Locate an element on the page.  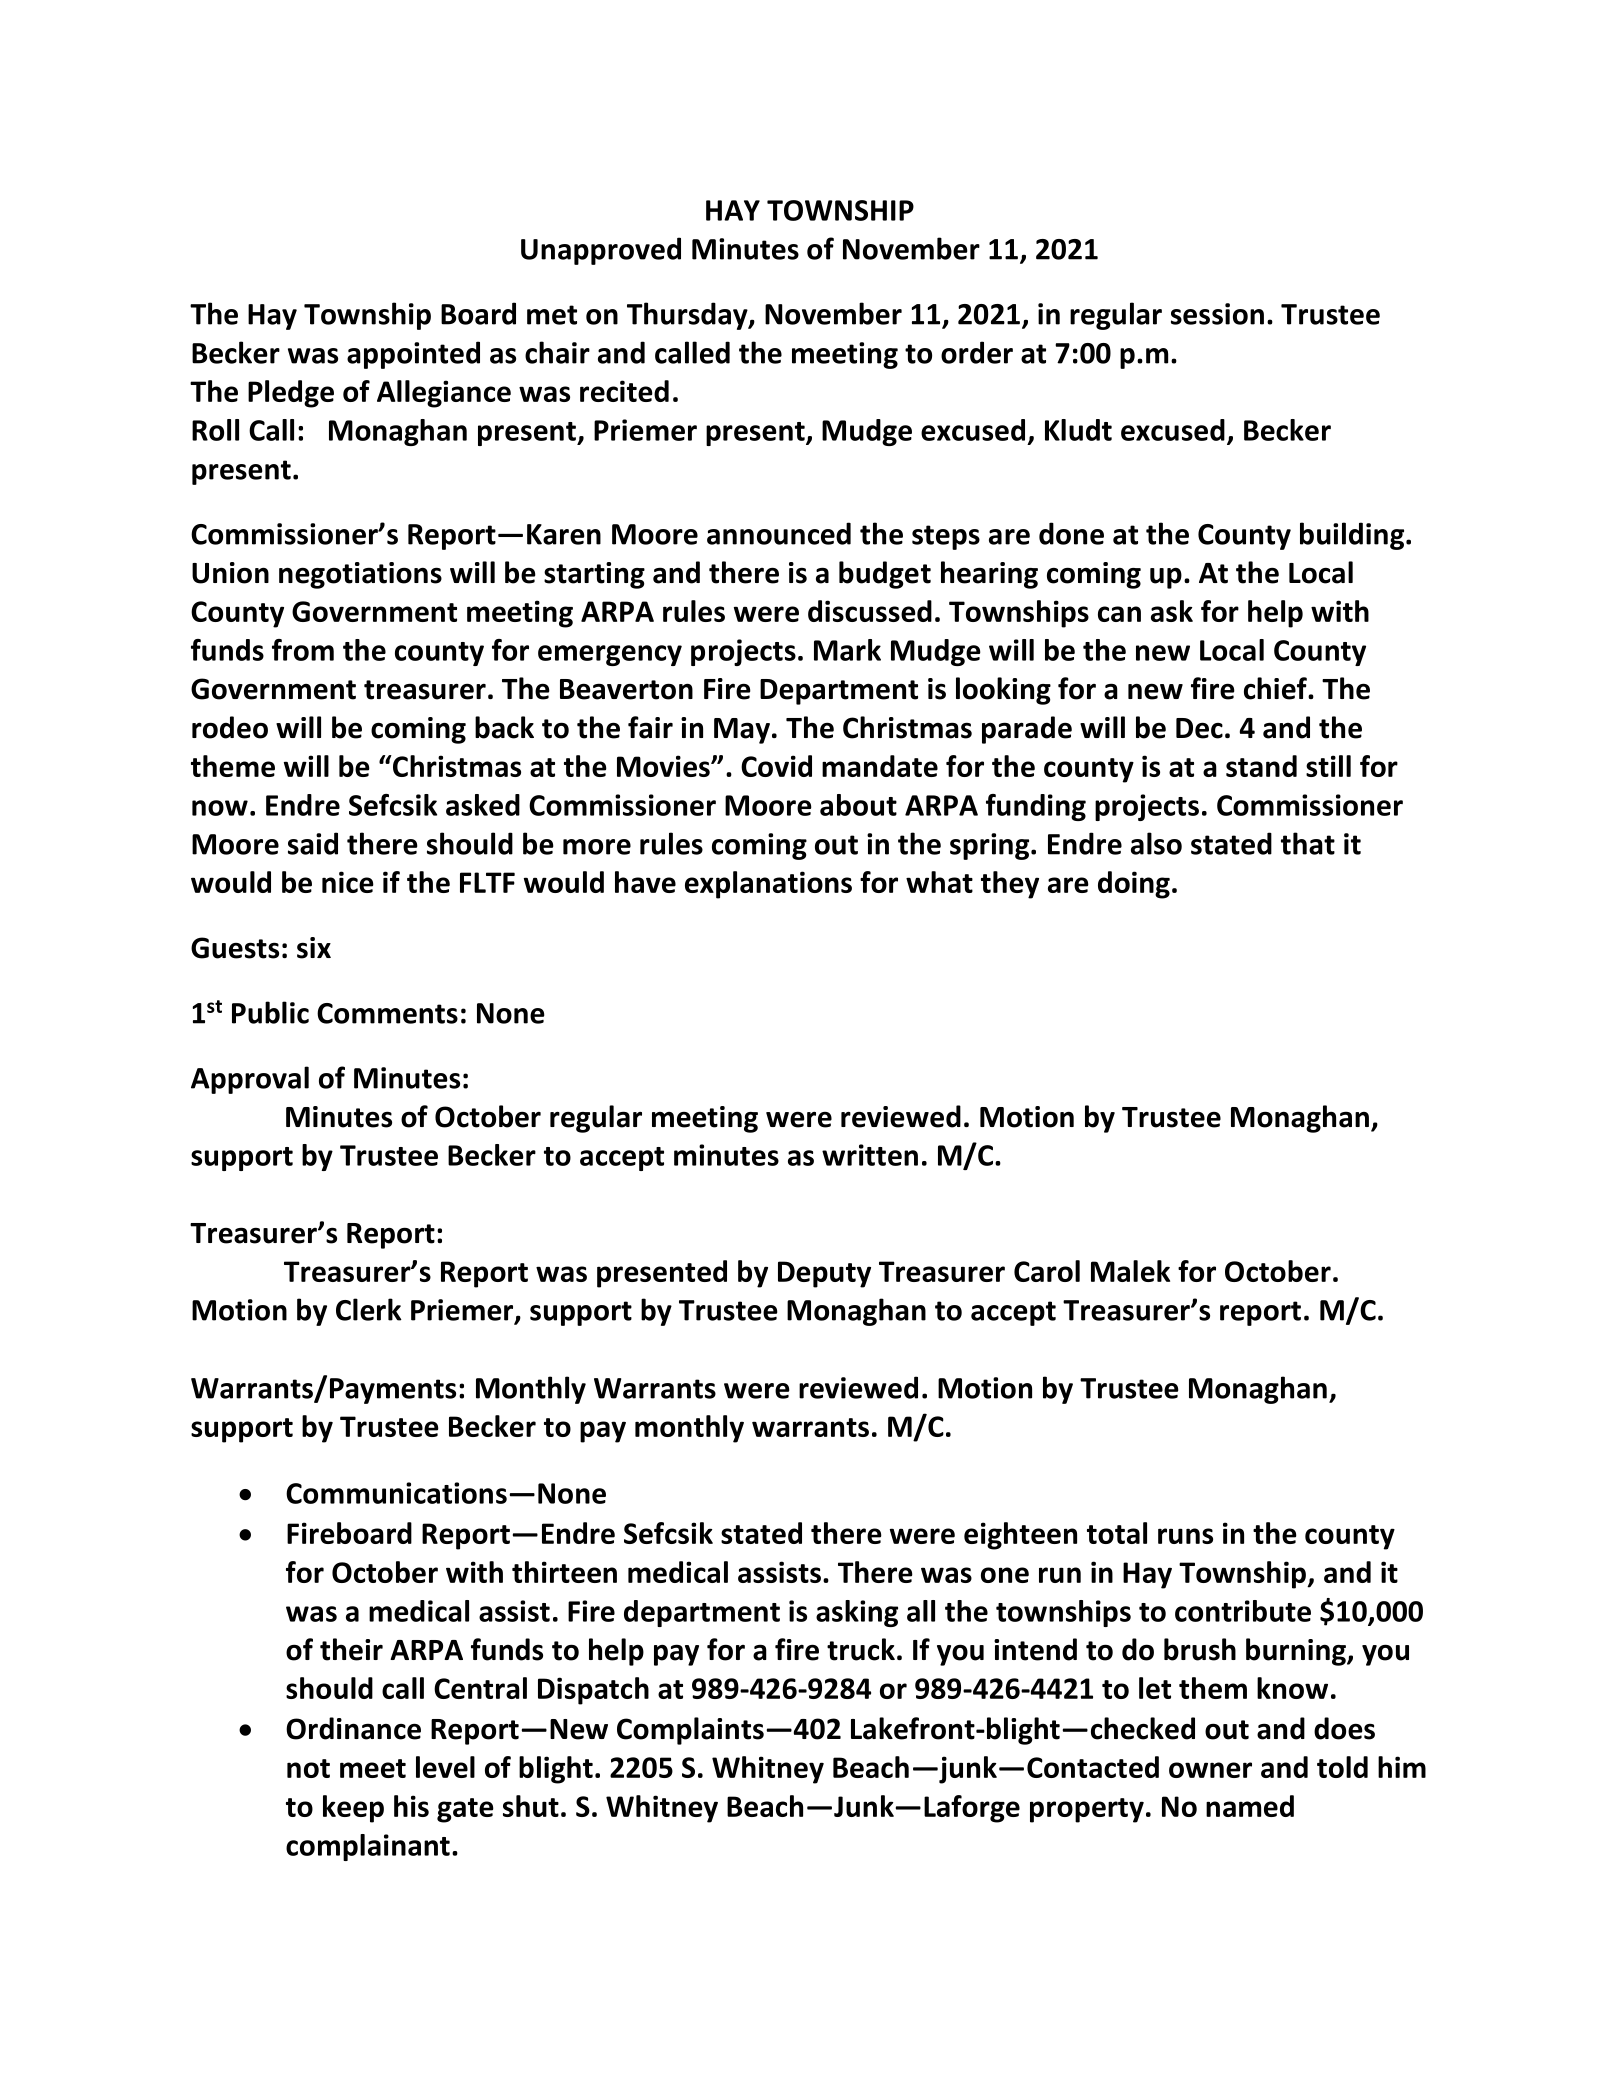
order is located at coordinates (977, 352).
